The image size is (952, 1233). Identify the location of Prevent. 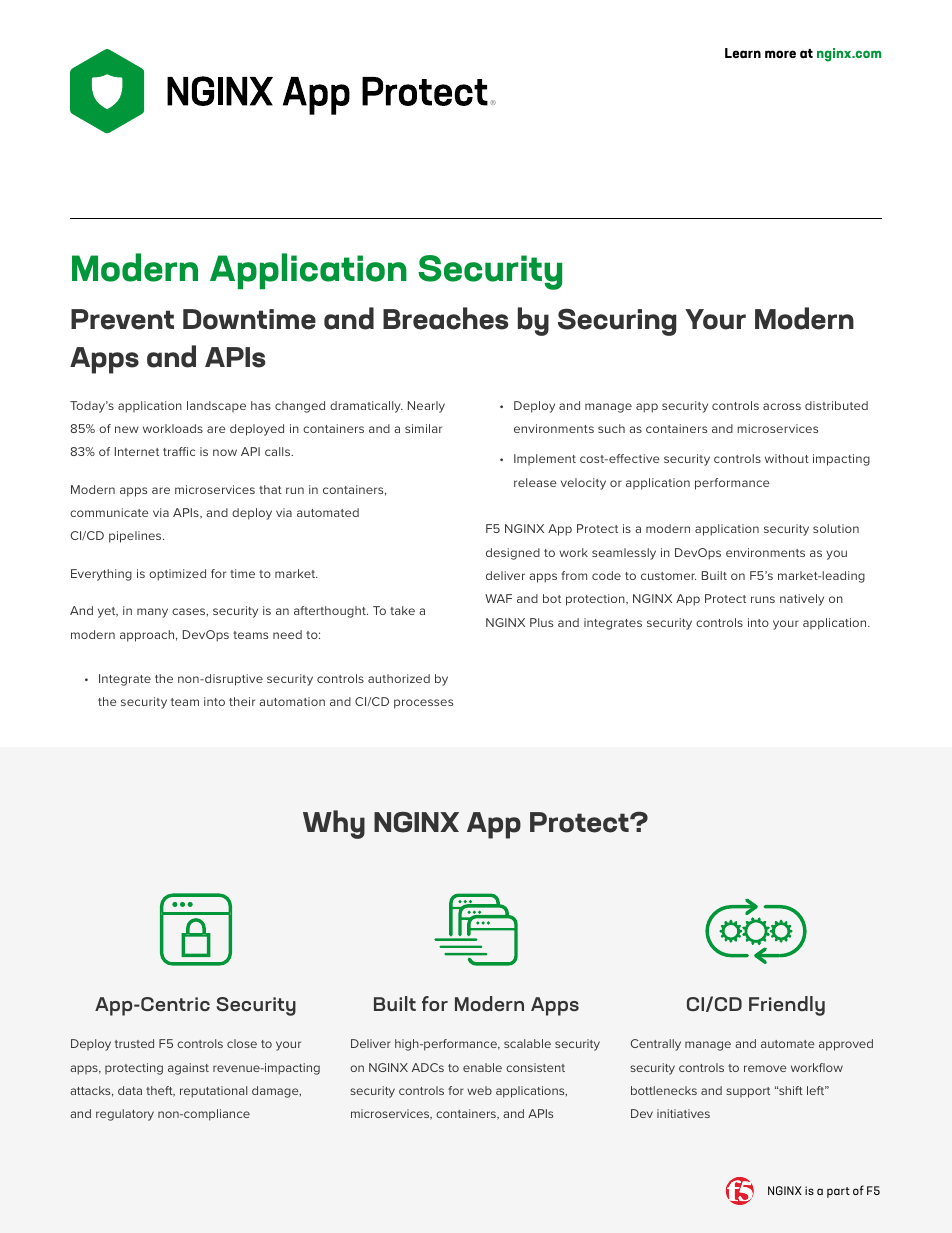
(122, 319).
